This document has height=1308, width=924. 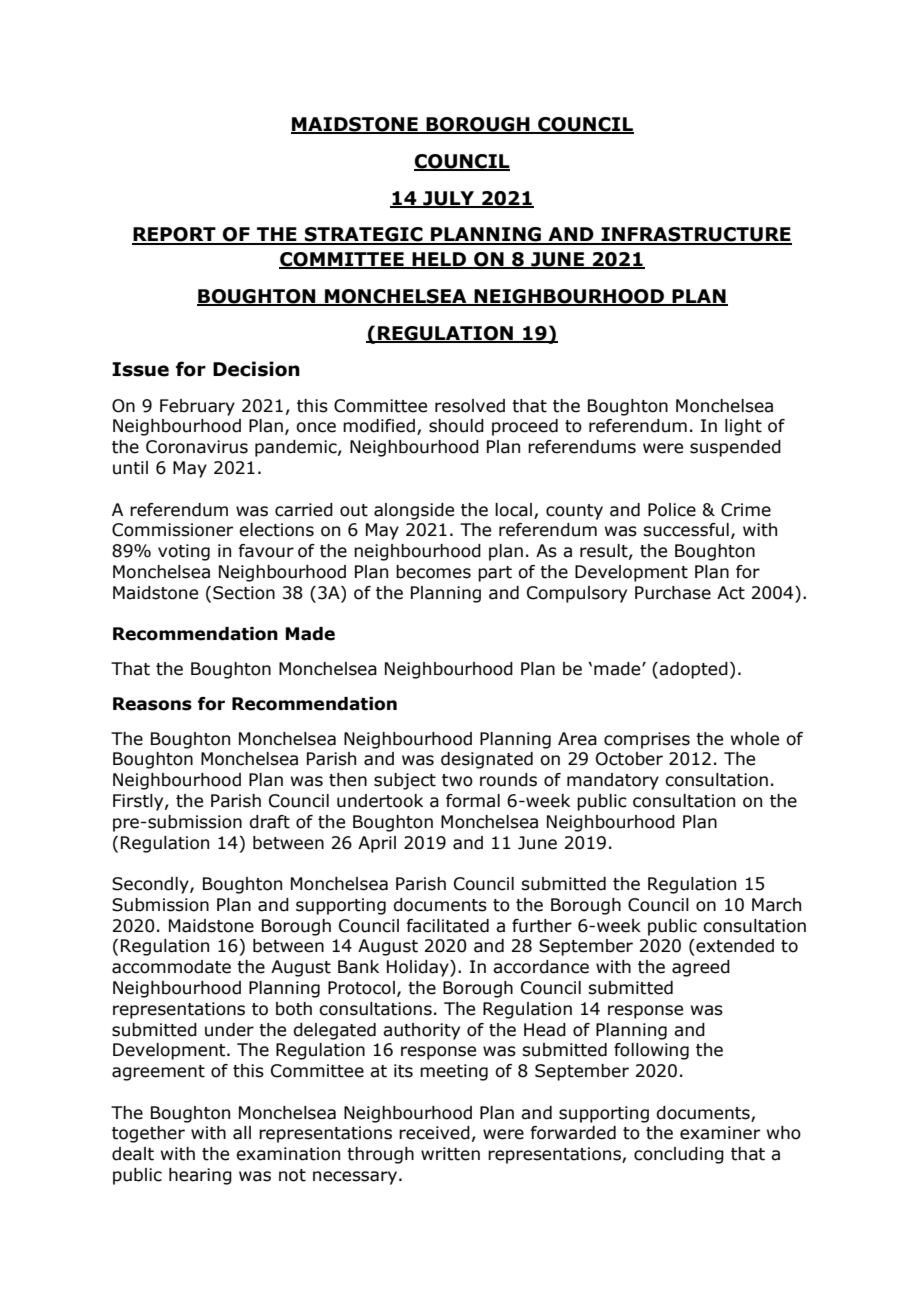 I want to click on designated, so click(x=487, y=760).
